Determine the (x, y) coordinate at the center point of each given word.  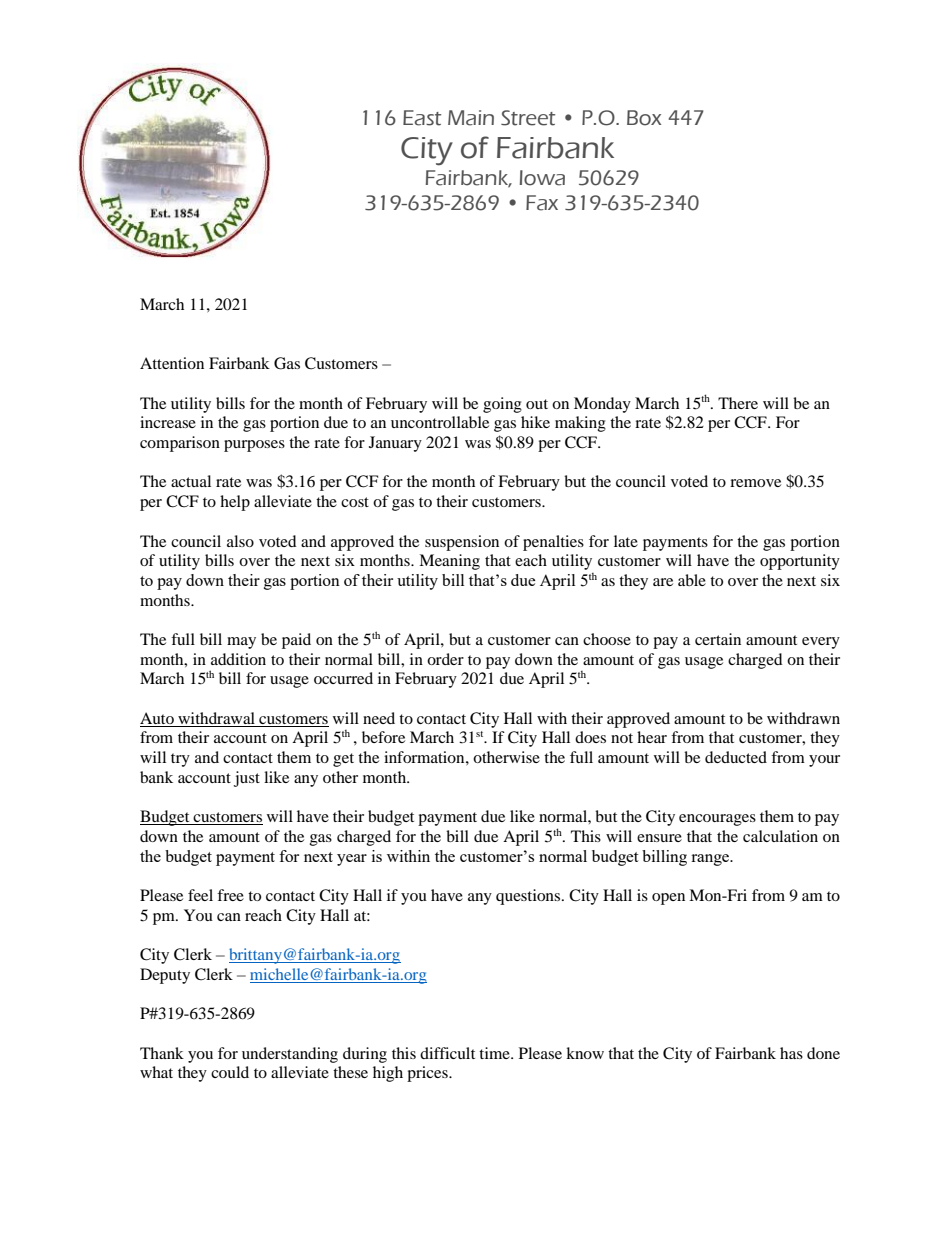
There (738, 403)
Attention (172, 363)
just (247, 779)
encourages (717, 820)
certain (718, 639)
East (422, 118)
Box (644, 118)
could (230, 1072)
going (502, 405)
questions (529, 897)
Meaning (449, 562)
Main (471, 118)
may (241, 643)
